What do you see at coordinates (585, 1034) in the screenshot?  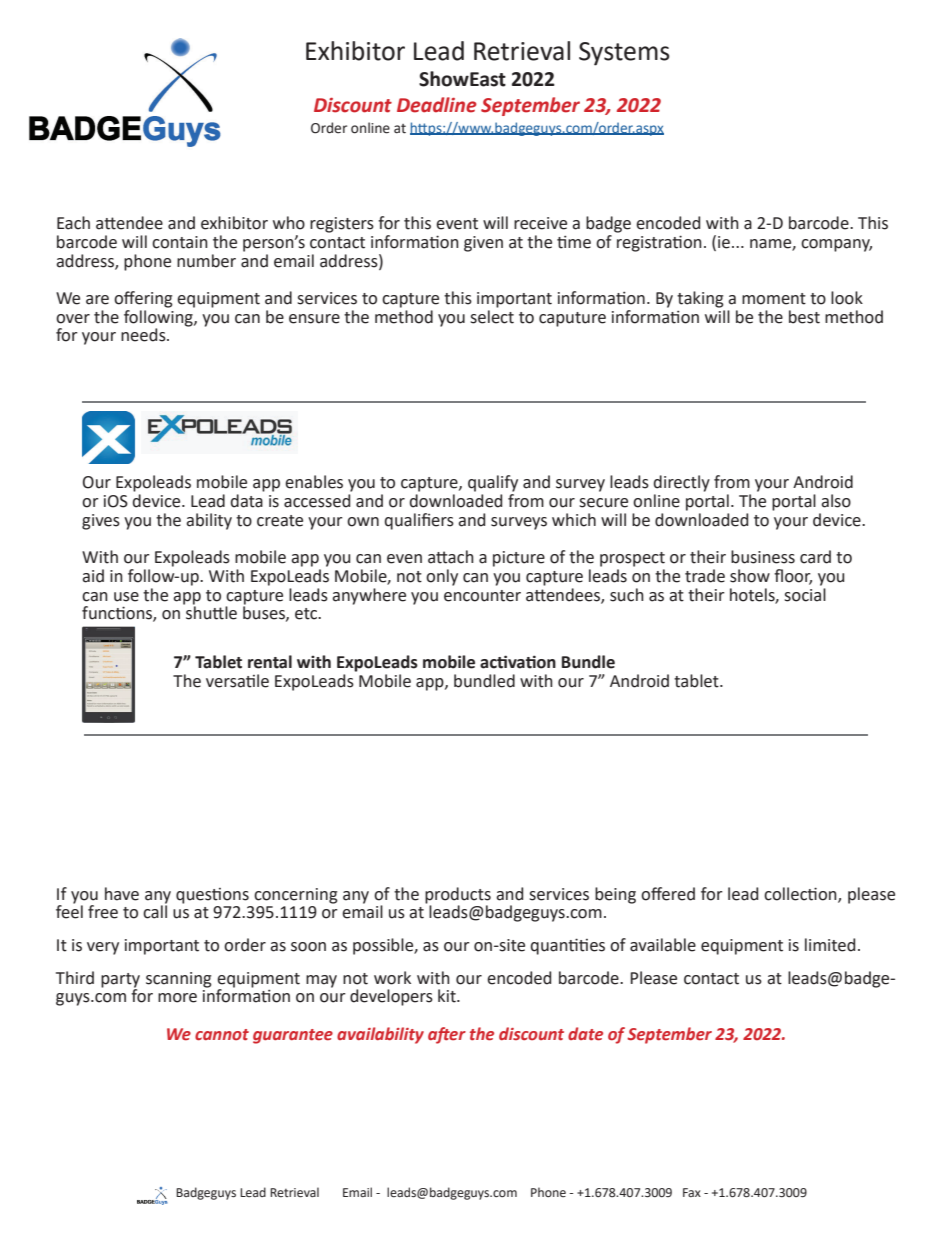 I see `date` at bounding box center [585, 1034].
